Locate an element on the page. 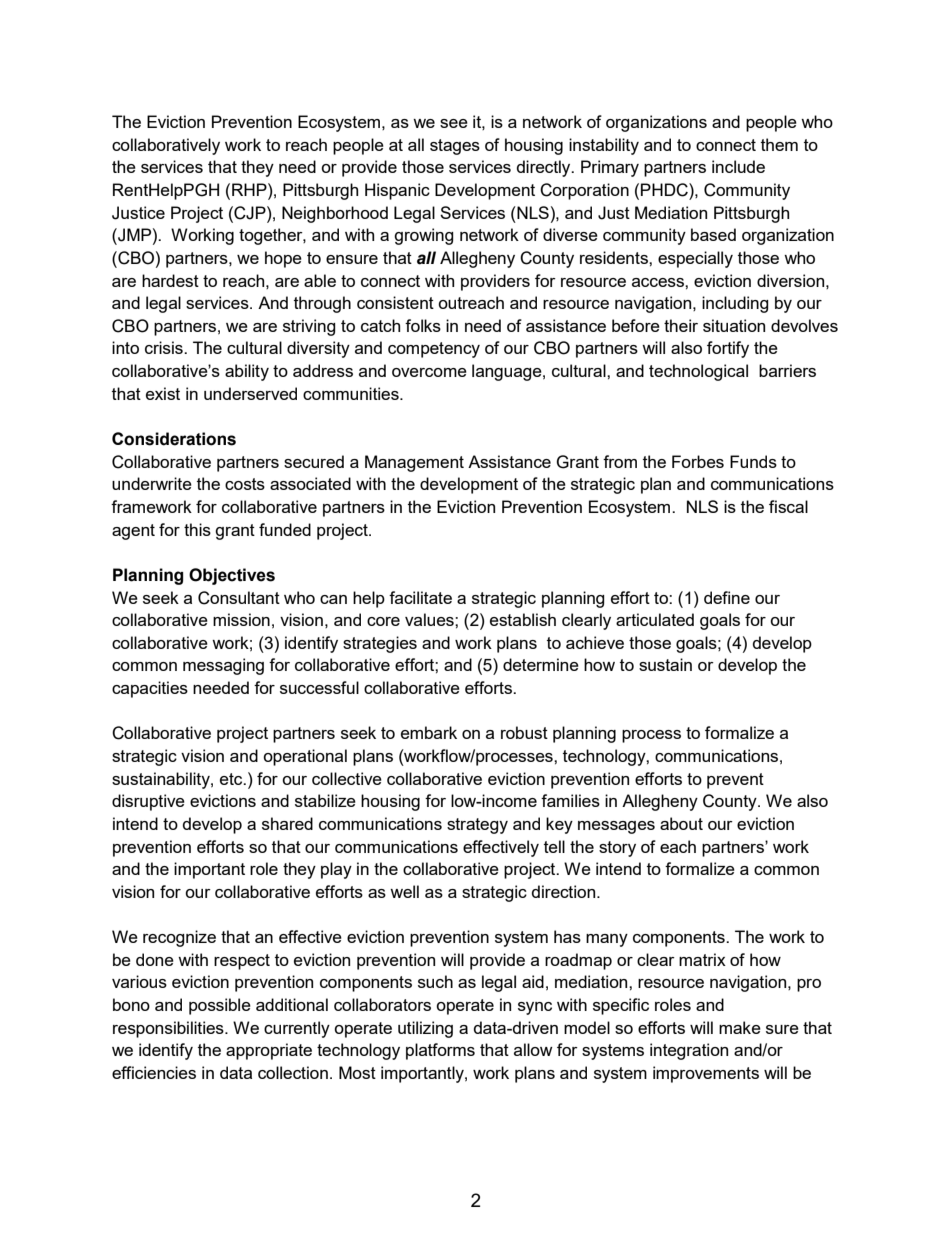  about is located at coordinates (681, 823).
